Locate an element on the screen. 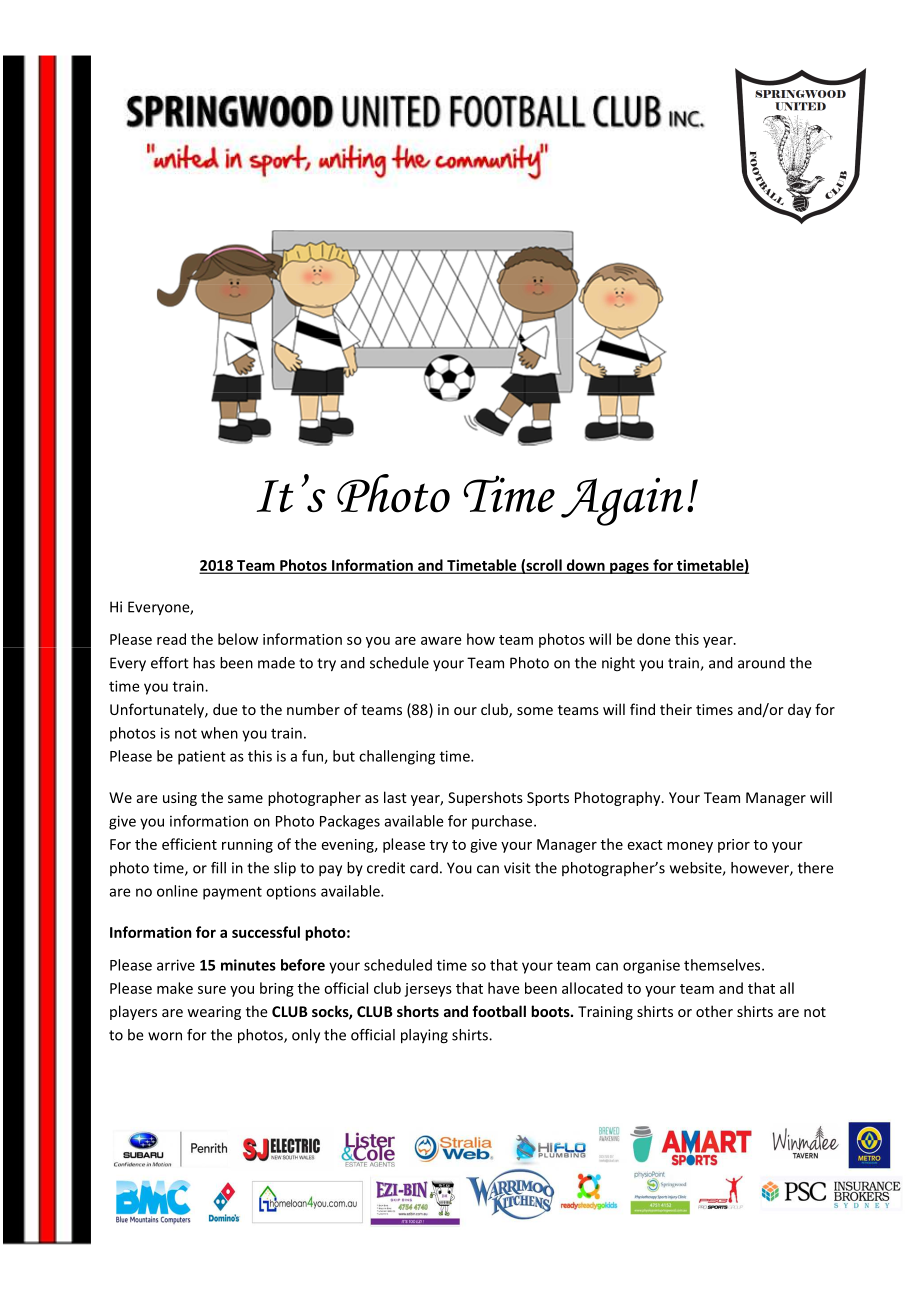  wearing is located at coordinates (214, 1013).
